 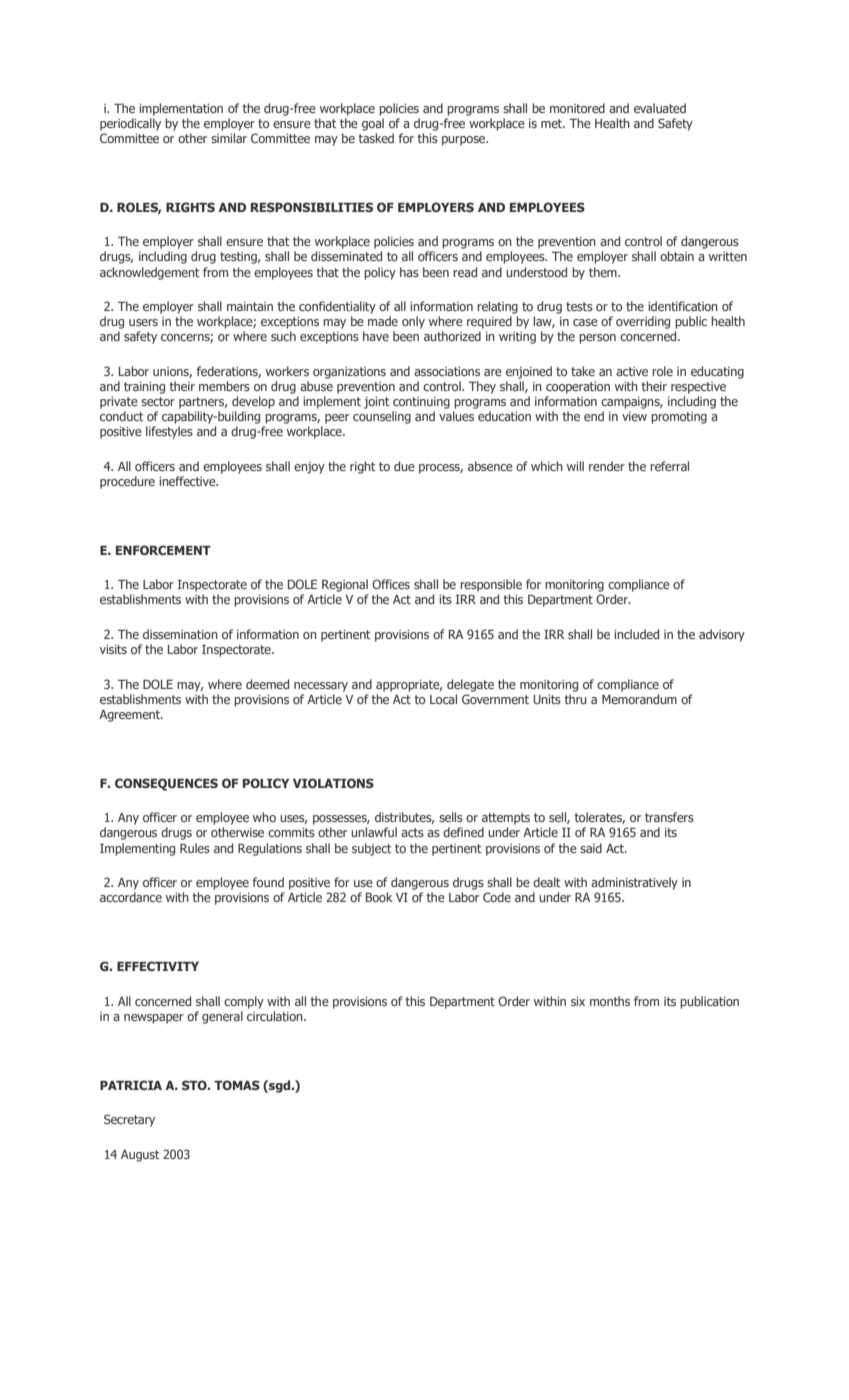 I want to click on purpose, so click(x=465, y=141).
